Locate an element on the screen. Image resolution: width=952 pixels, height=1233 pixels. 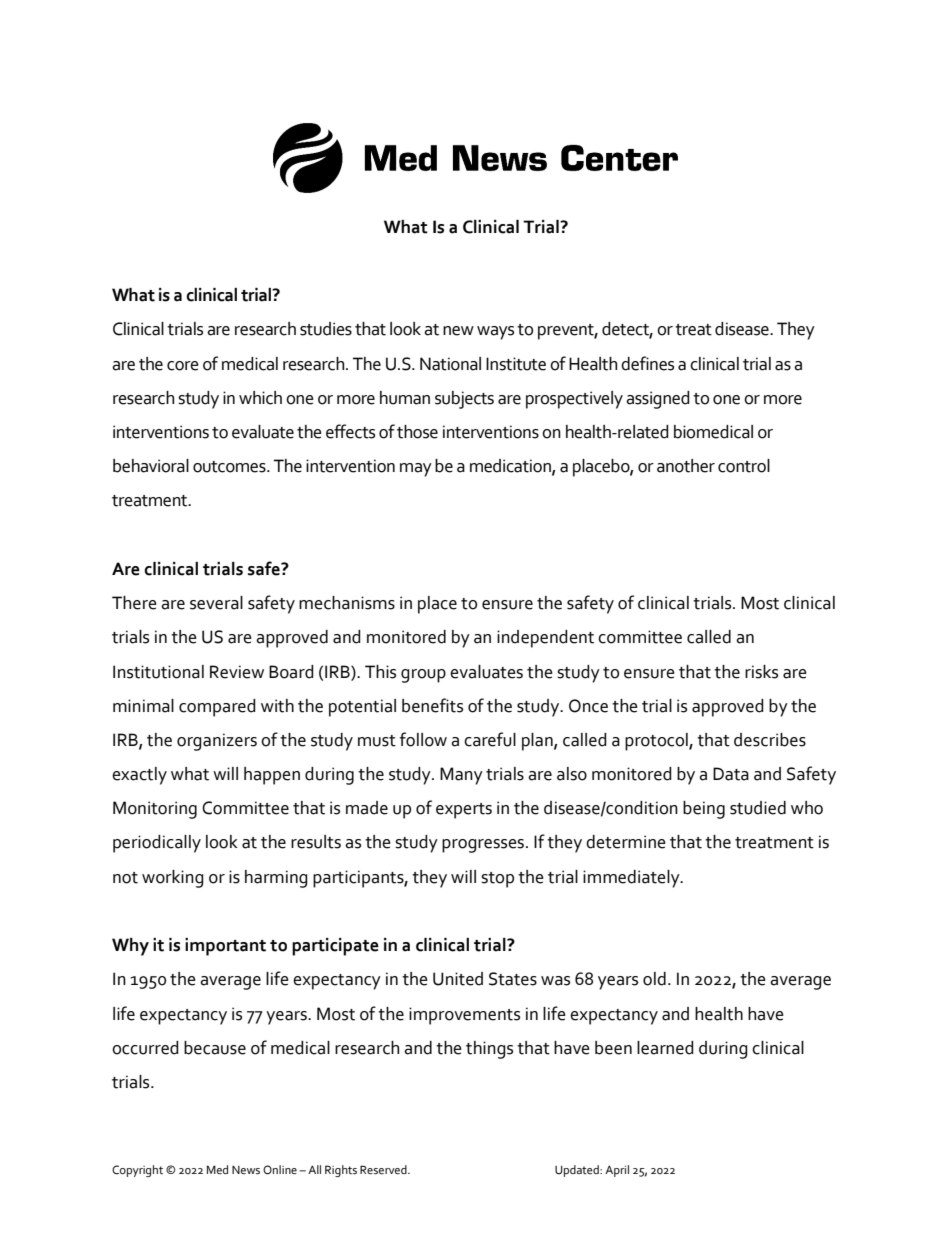
risks is located at coordinates (761, 672).
